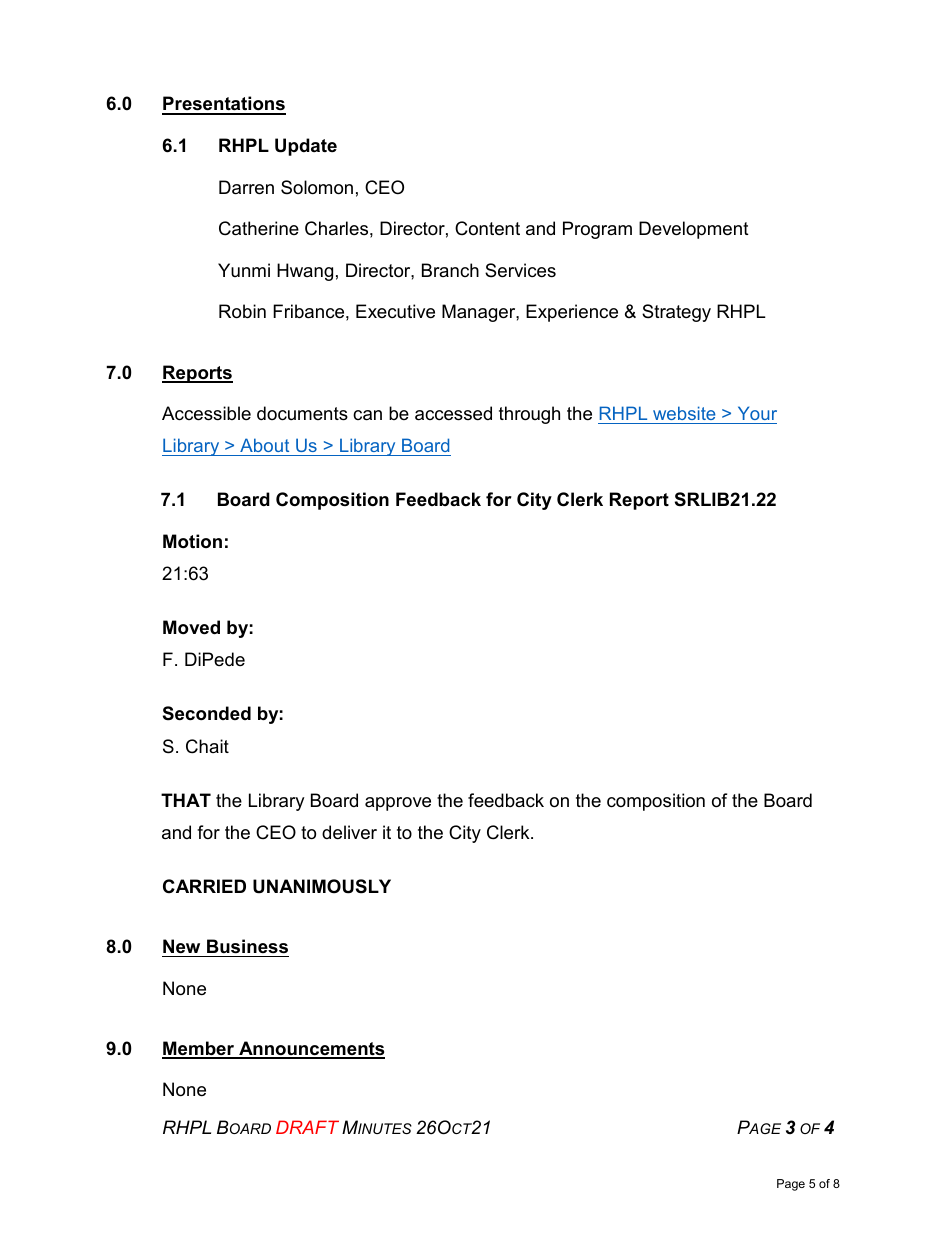  Describe the element at coordinates (247, 946) in the document. I see `Business` at that location.
